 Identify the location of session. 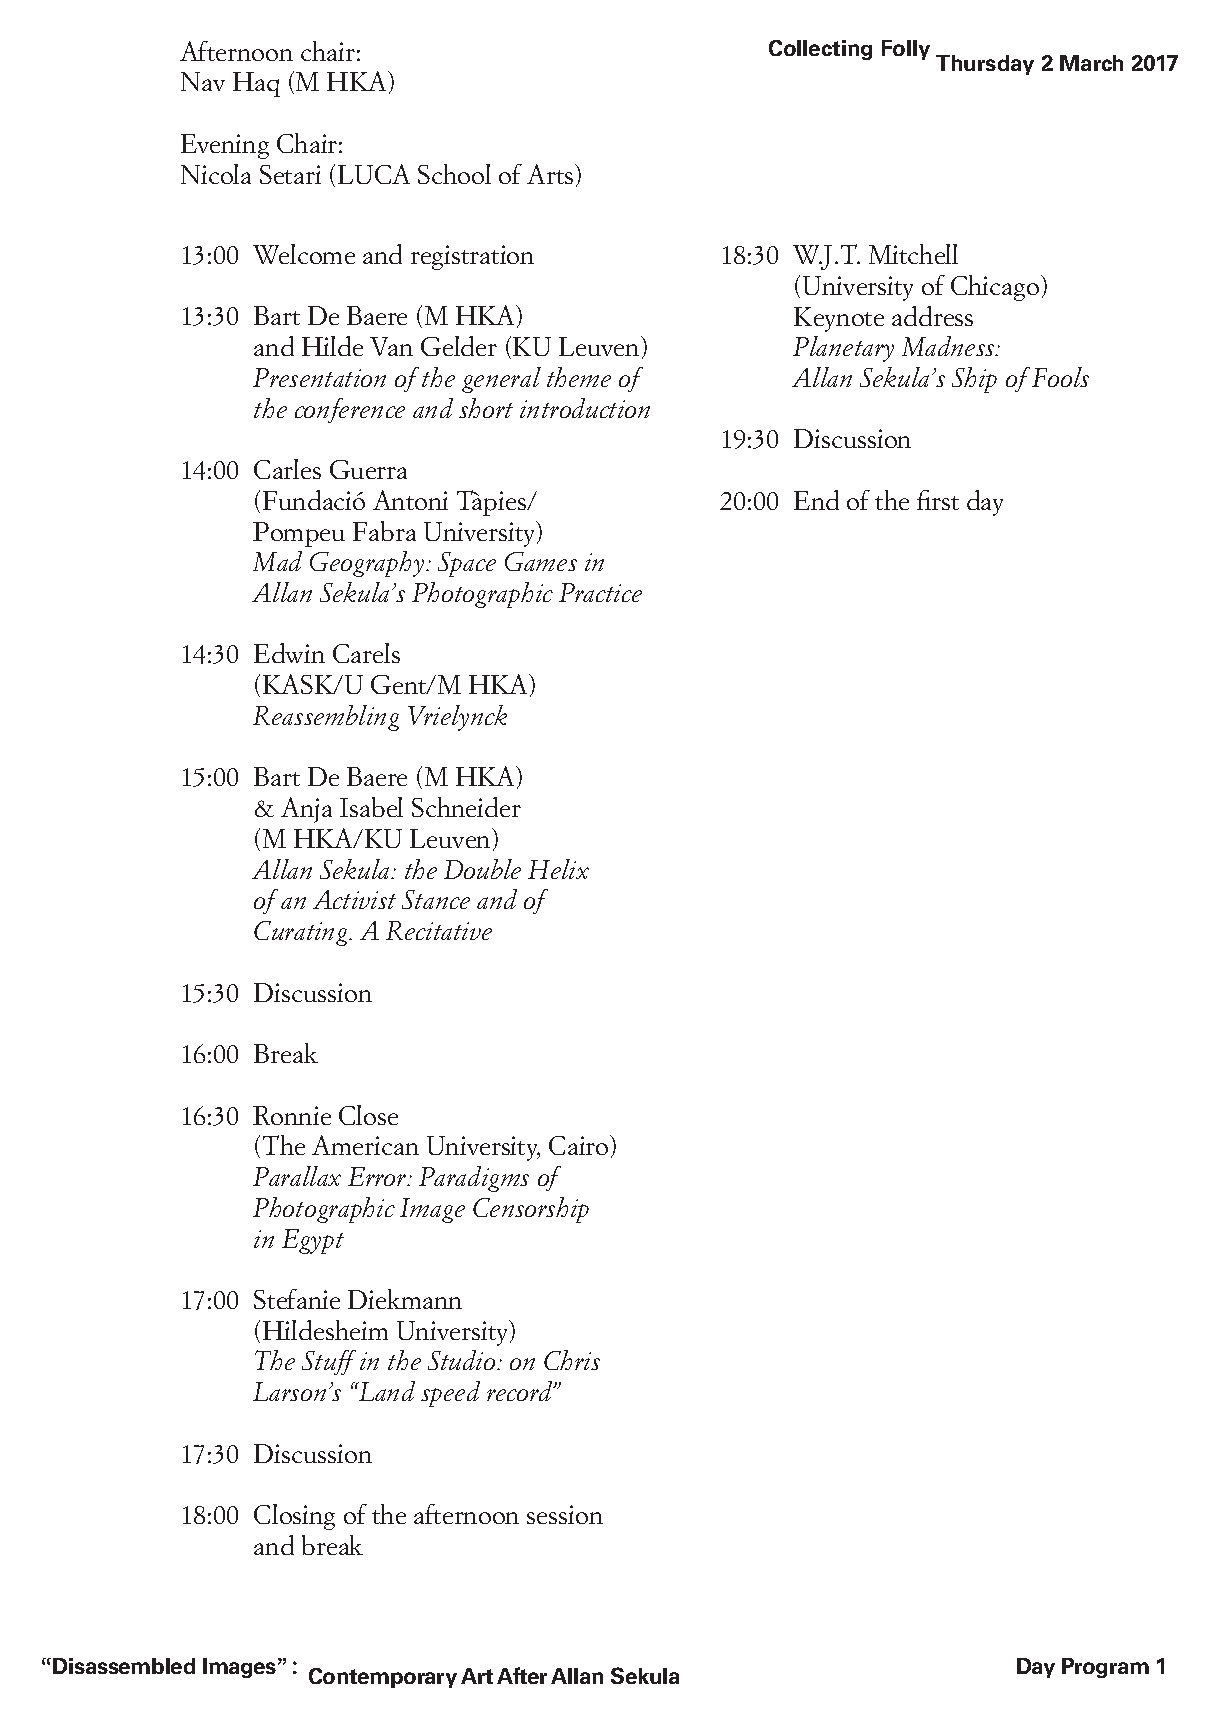
(565, 1514).
